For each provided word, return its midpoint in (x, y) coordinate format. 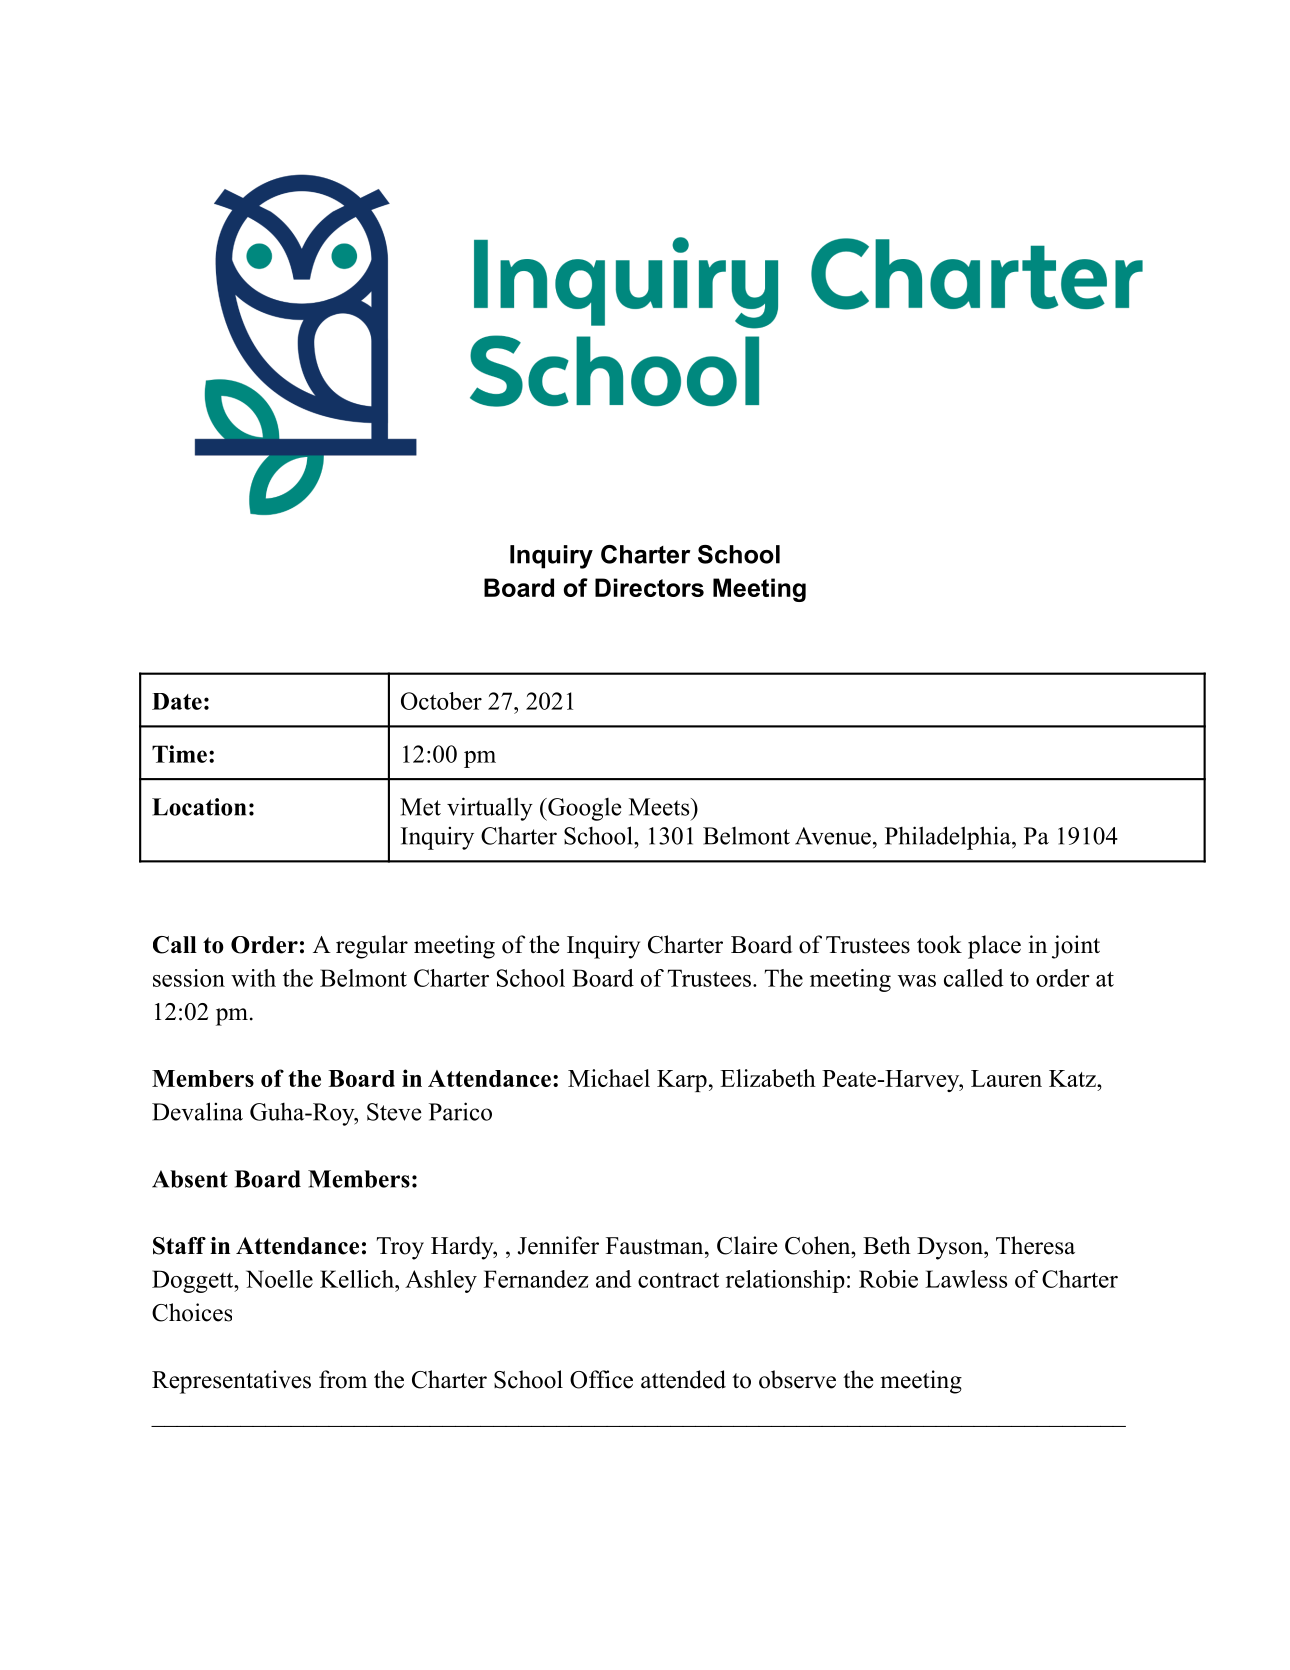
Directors (649, 587)
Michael (609, 1078)
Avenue (833, 836)
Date (177, 701)
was (917, 981)
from (343, 1379)
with (253, 978)
